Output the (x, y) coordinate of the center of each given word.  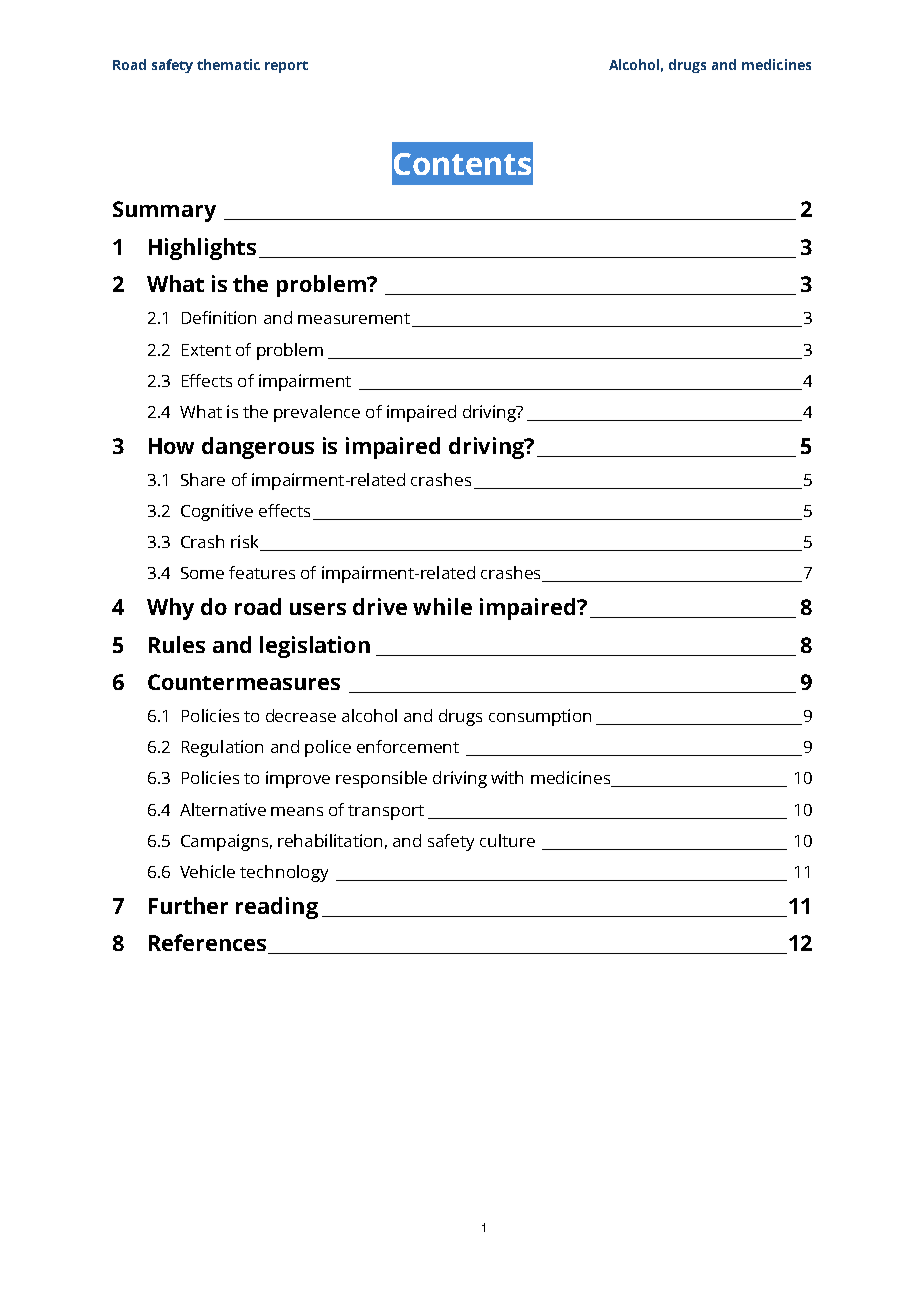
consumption (540, 717)
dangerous (258, 448)
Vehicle (207, 871)
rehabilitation (330, 840)
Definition (219, 317)
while (442, 606)
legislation (315, 647)
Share (203, 479)
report (286, 67)
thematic (228, 64)
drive (380, 606)
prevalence (317, 413)
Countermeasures (244, 682)
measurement (354, 318)
